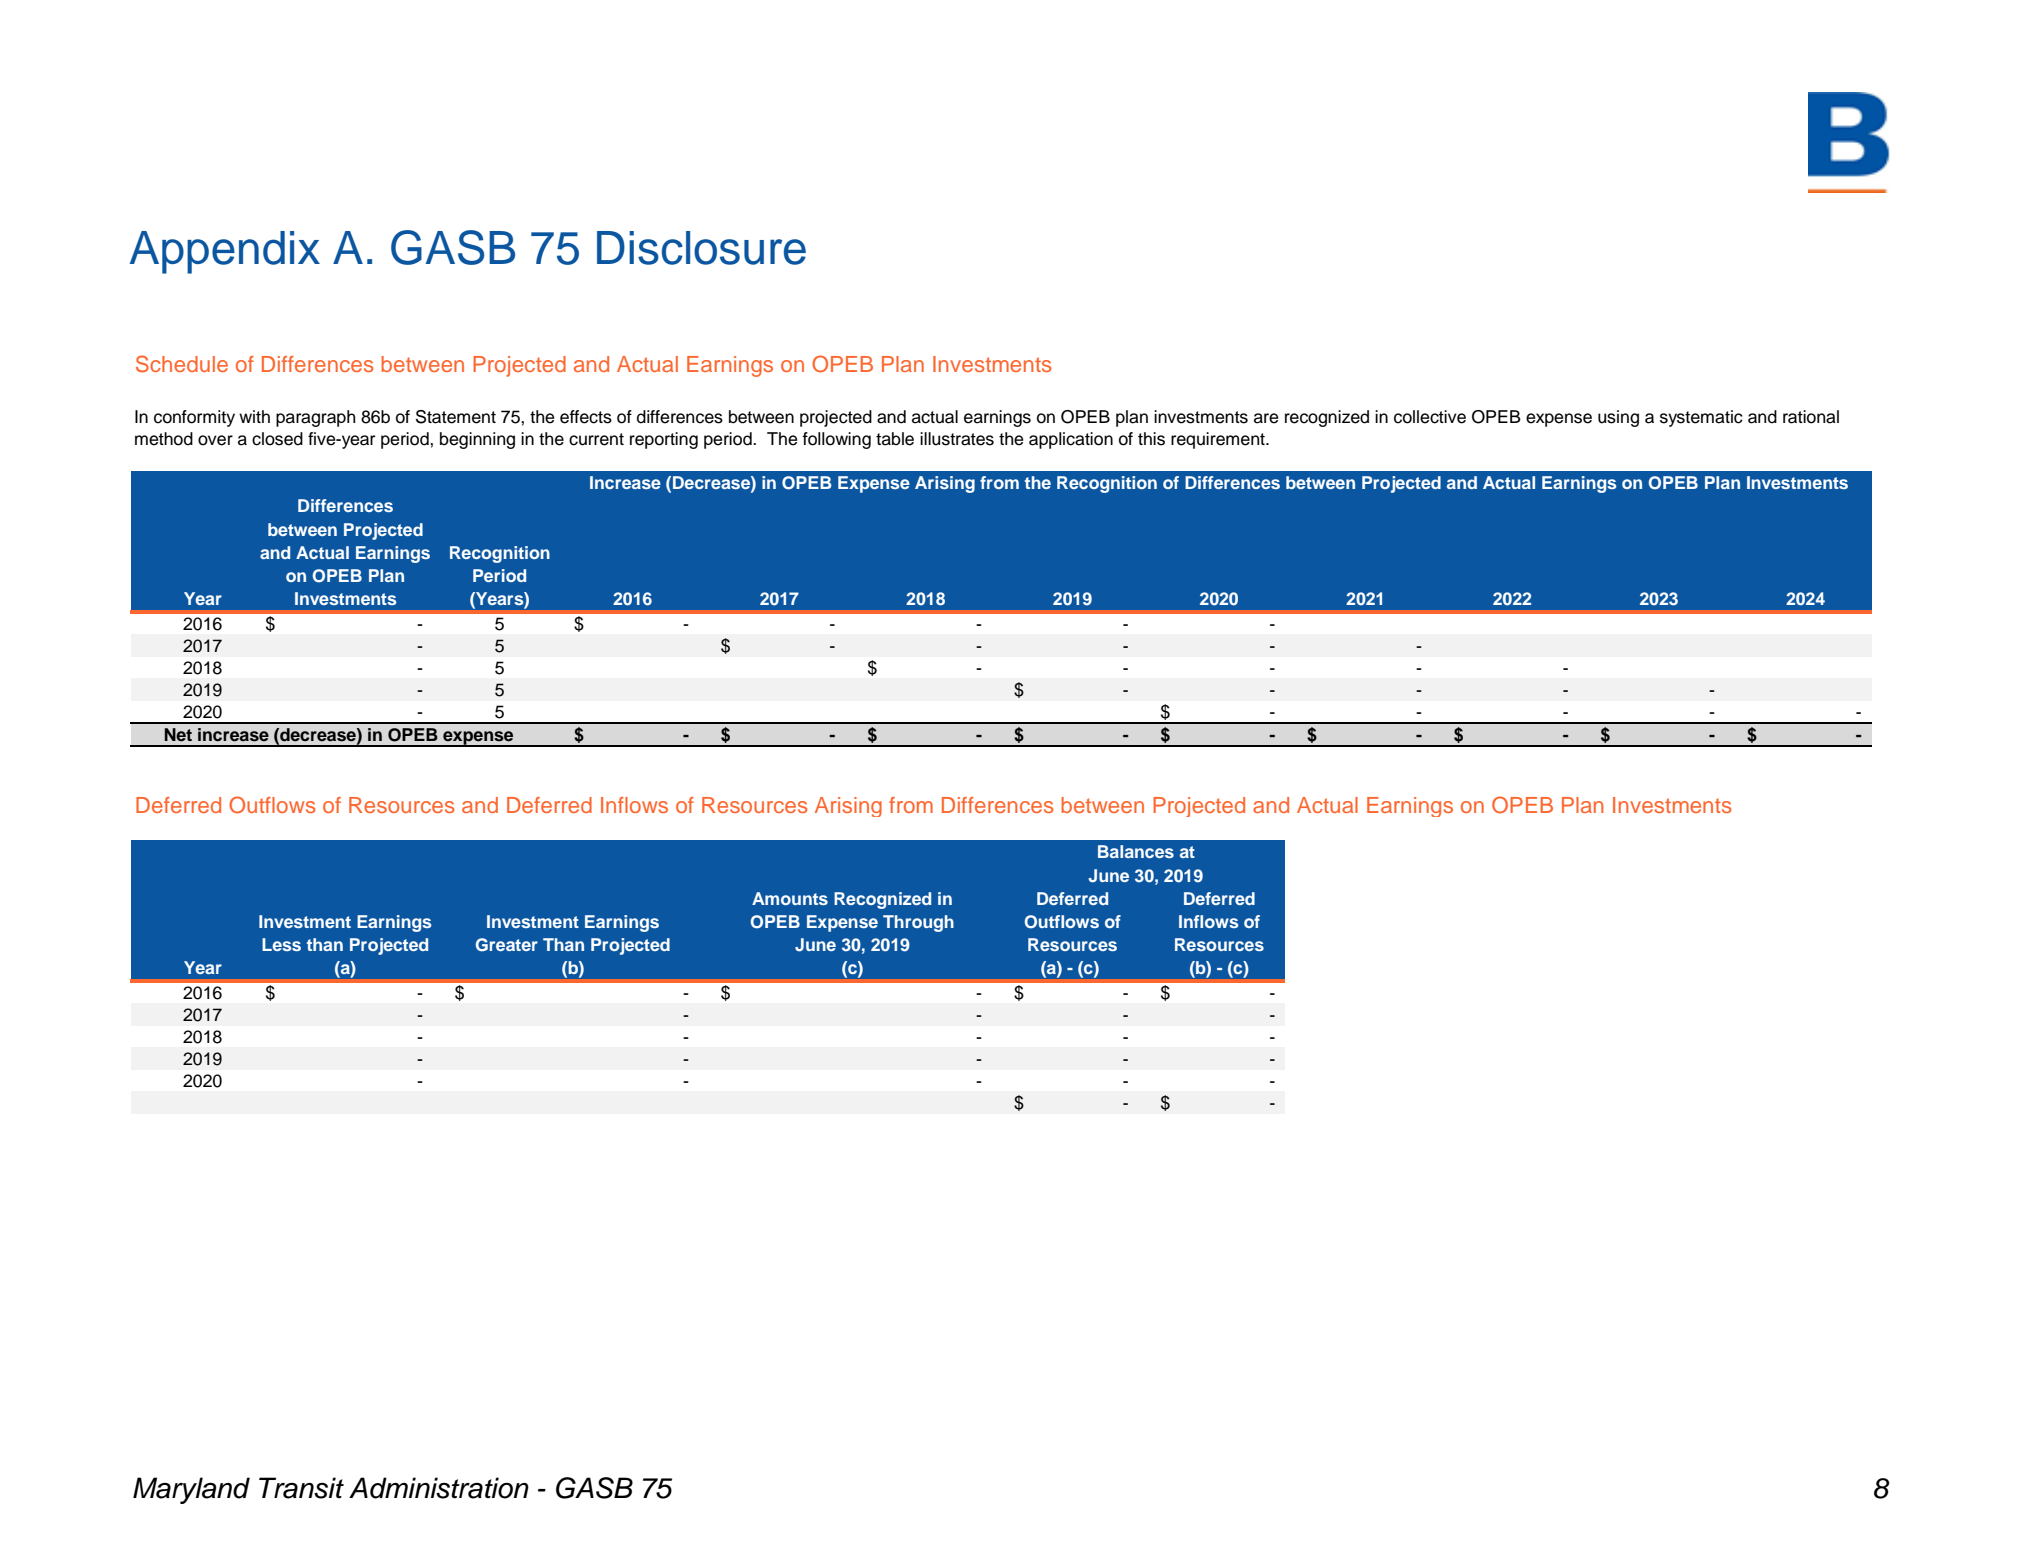 The image size is (2024, 1564). What do you see at coordinates (281, 944) in the screenshot?
I see `Less` at bounding box center [281, 944].
